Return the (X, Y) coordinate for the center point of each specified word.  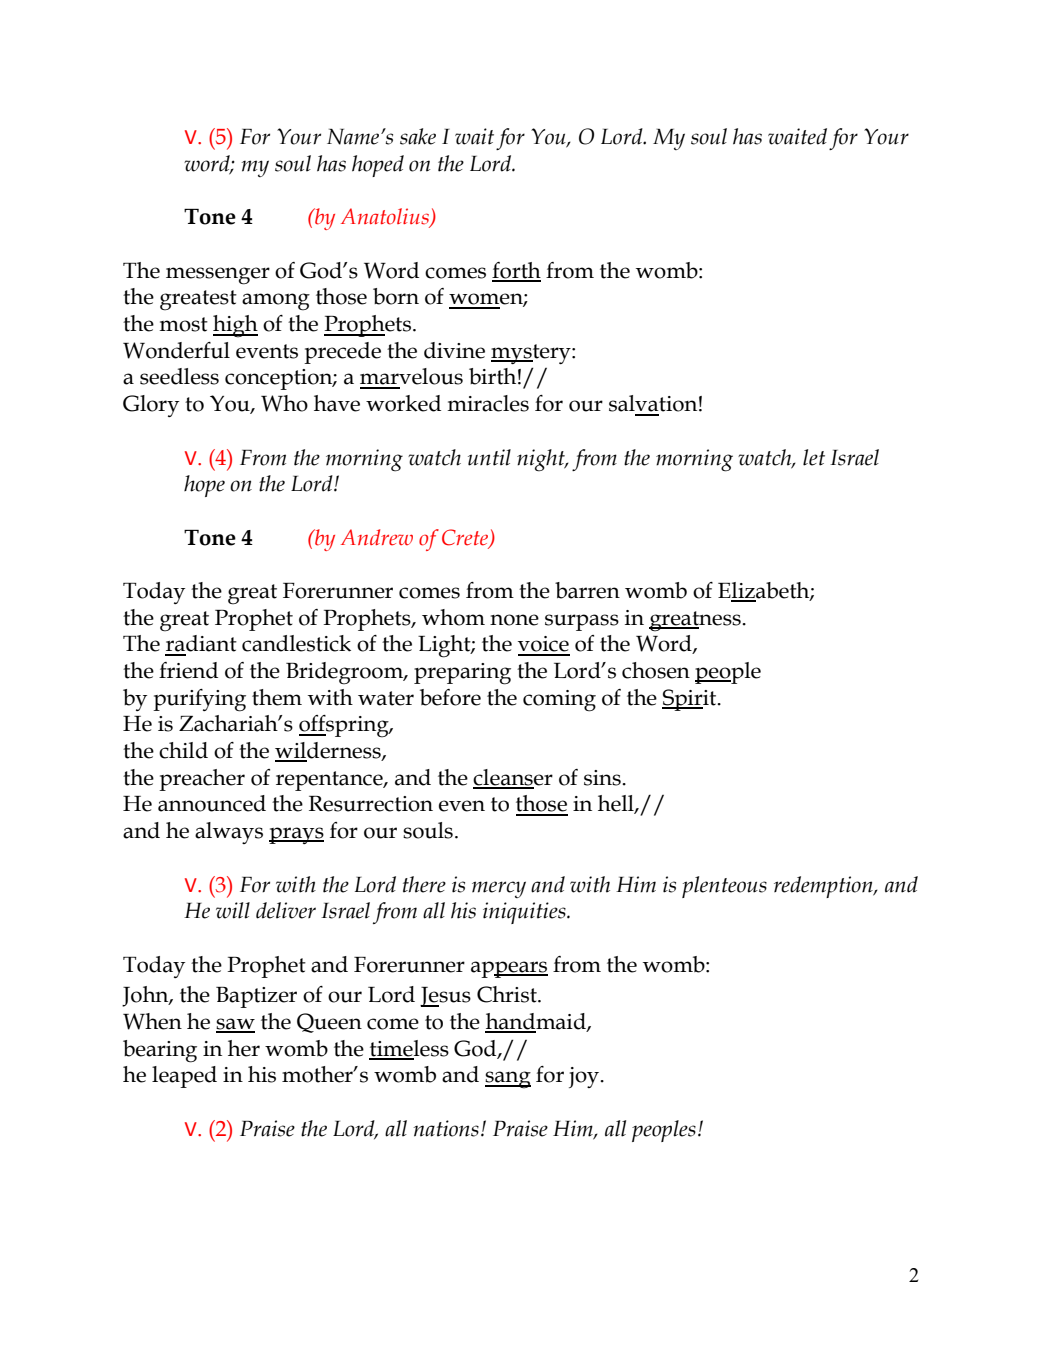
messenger (218, 276)
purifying (199, 700)
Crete (466, 538)
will (233, 910)
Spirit (690, 700)
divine (454, 350)
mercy (499, 889)
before (450, 697)
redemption (824, 887)
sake (418, 136)
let (814, 457)
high (235, 326)
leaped (184, 1077)
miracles (488, 403)
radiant (201, 643)
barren (587, 590)
